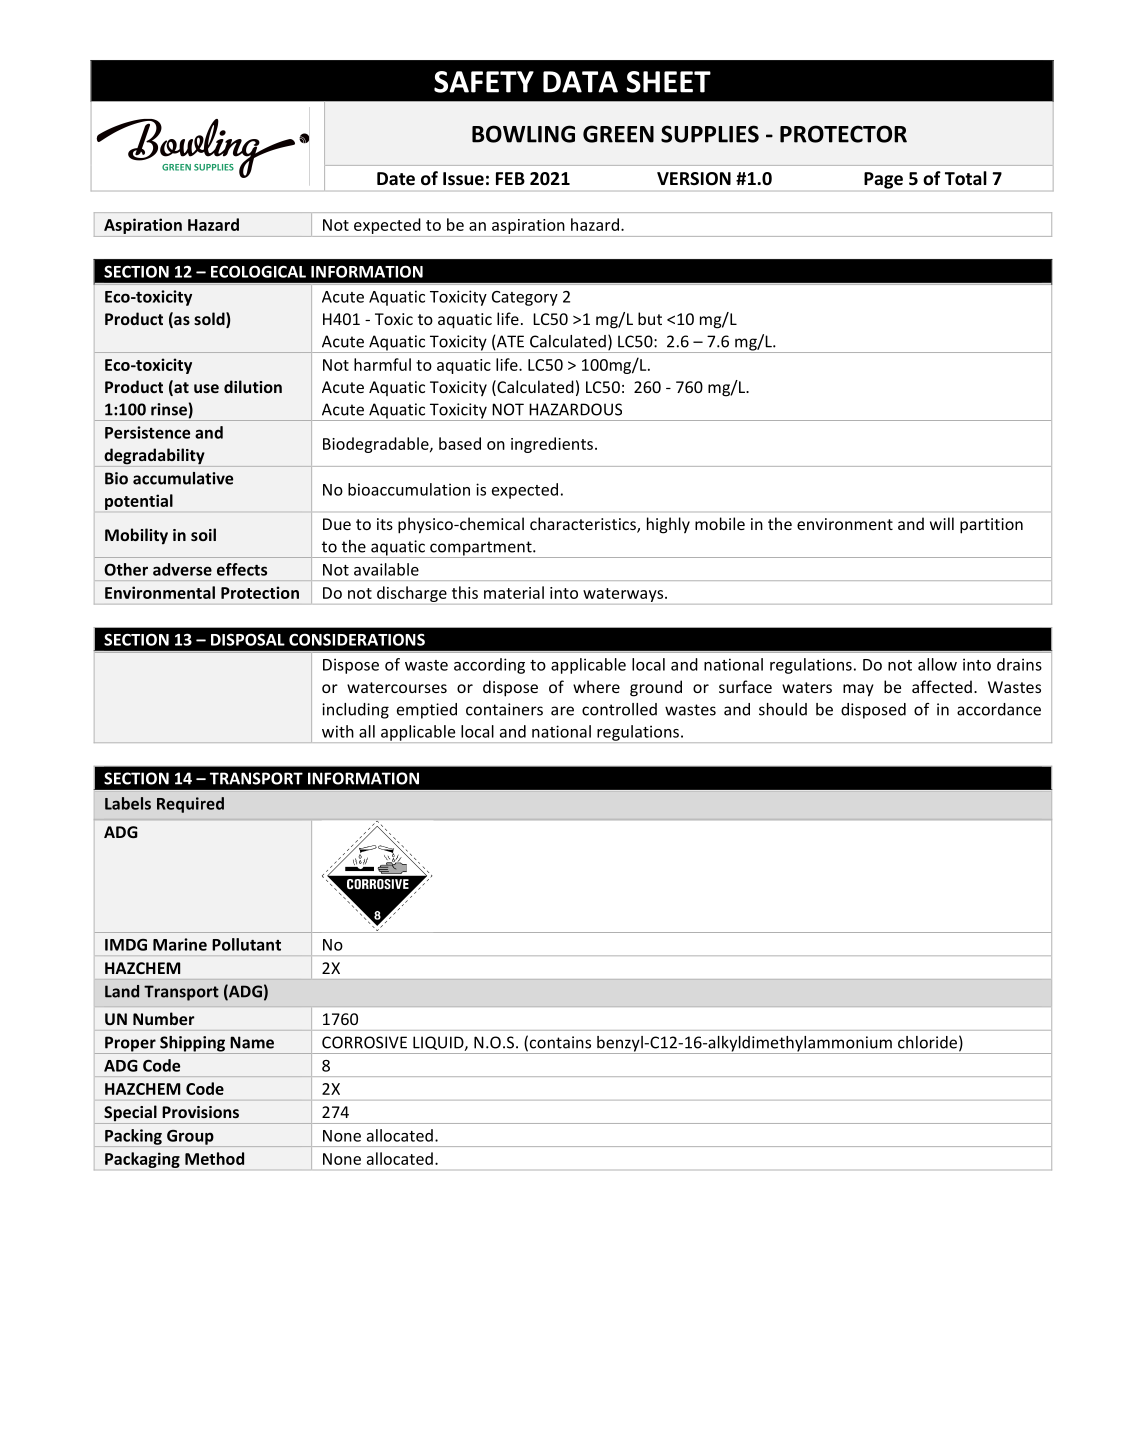 The height and width of the screenshot is (1451, 1121). I want to click on are, so click(562, 711).
